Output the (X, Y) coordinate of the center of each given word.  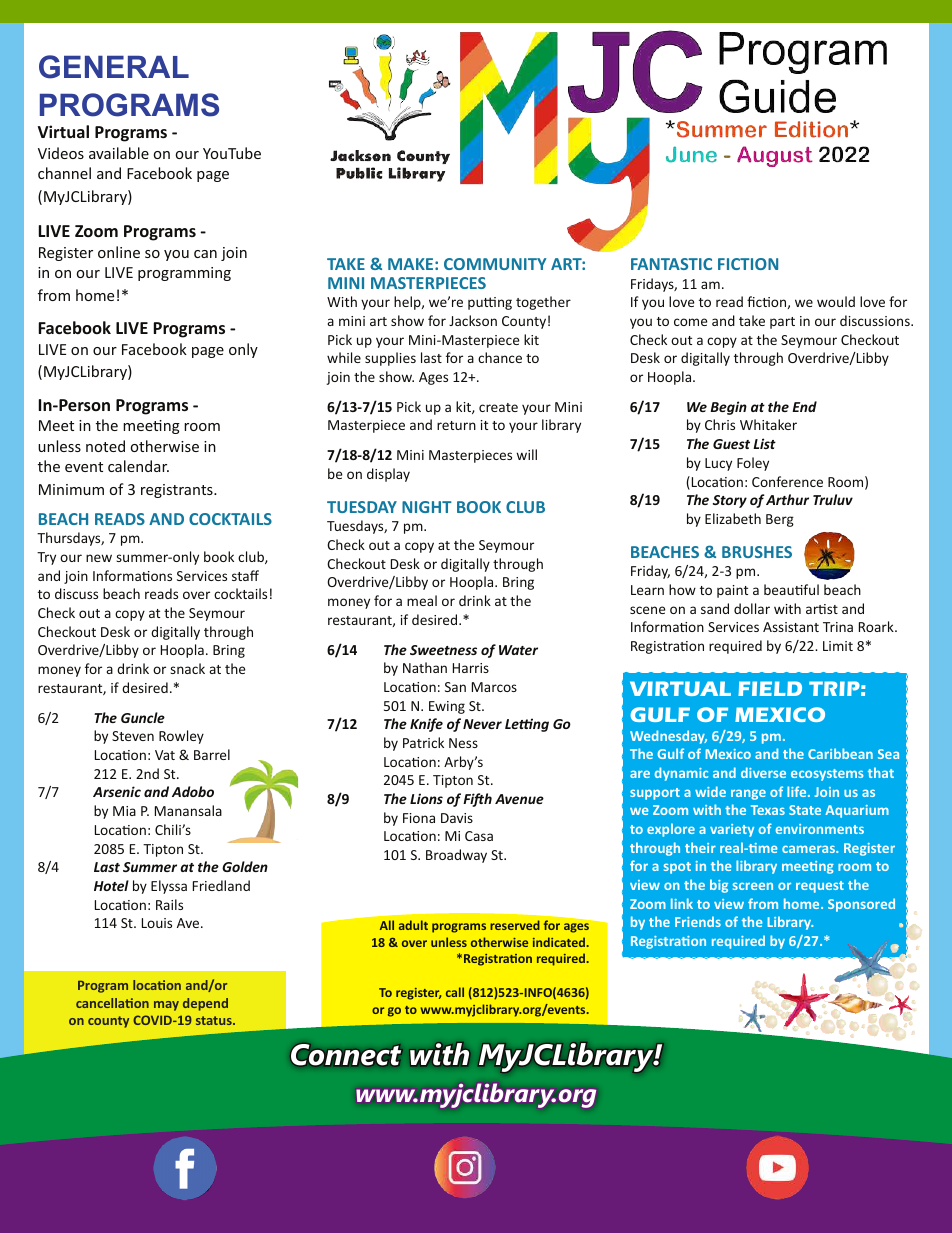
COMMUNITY (495, 264)
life (798, 791)
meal (422, 600)
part (782, 323)
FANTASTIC (671, 264)
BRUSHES (757, 552)
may (166, 1006)
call (455, 992)
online (119, 252)
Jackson (473, 320)
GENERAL (114, 67)
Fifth (477, 800)
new (99, 558)
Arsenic (117, 791)
